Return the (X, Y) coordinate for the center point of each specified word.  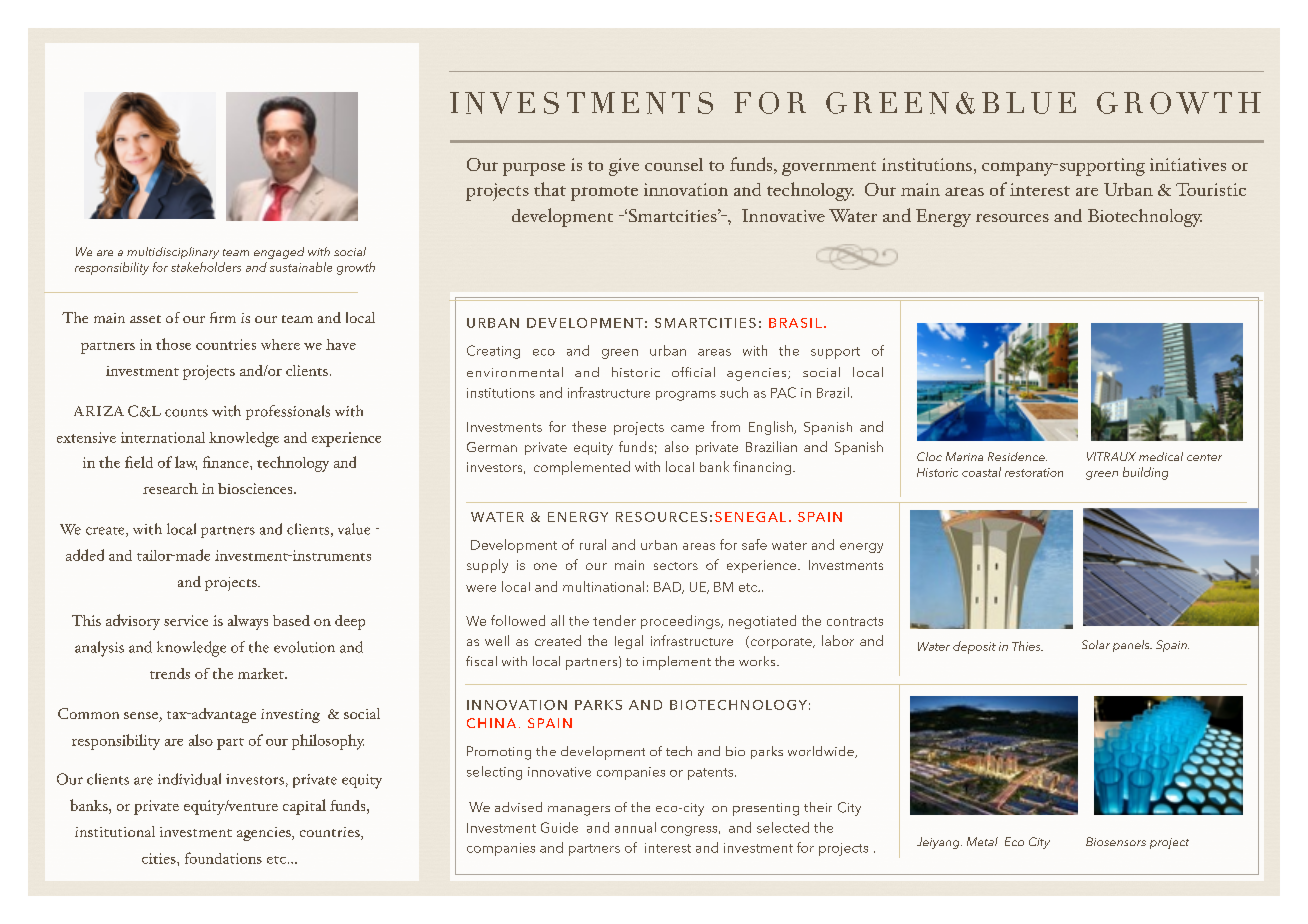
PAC (783, 392)
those (173, 344)
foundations (223, 858)
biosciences (256, 488)
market (262, 673)
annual (635, 827)
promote (604, 193)
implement (677, 663)
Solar (1096, 644)
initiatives (1188, 164)
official (693, 372)
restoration (1034, 472)
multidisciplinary (173, 253)
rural (593, 544)
